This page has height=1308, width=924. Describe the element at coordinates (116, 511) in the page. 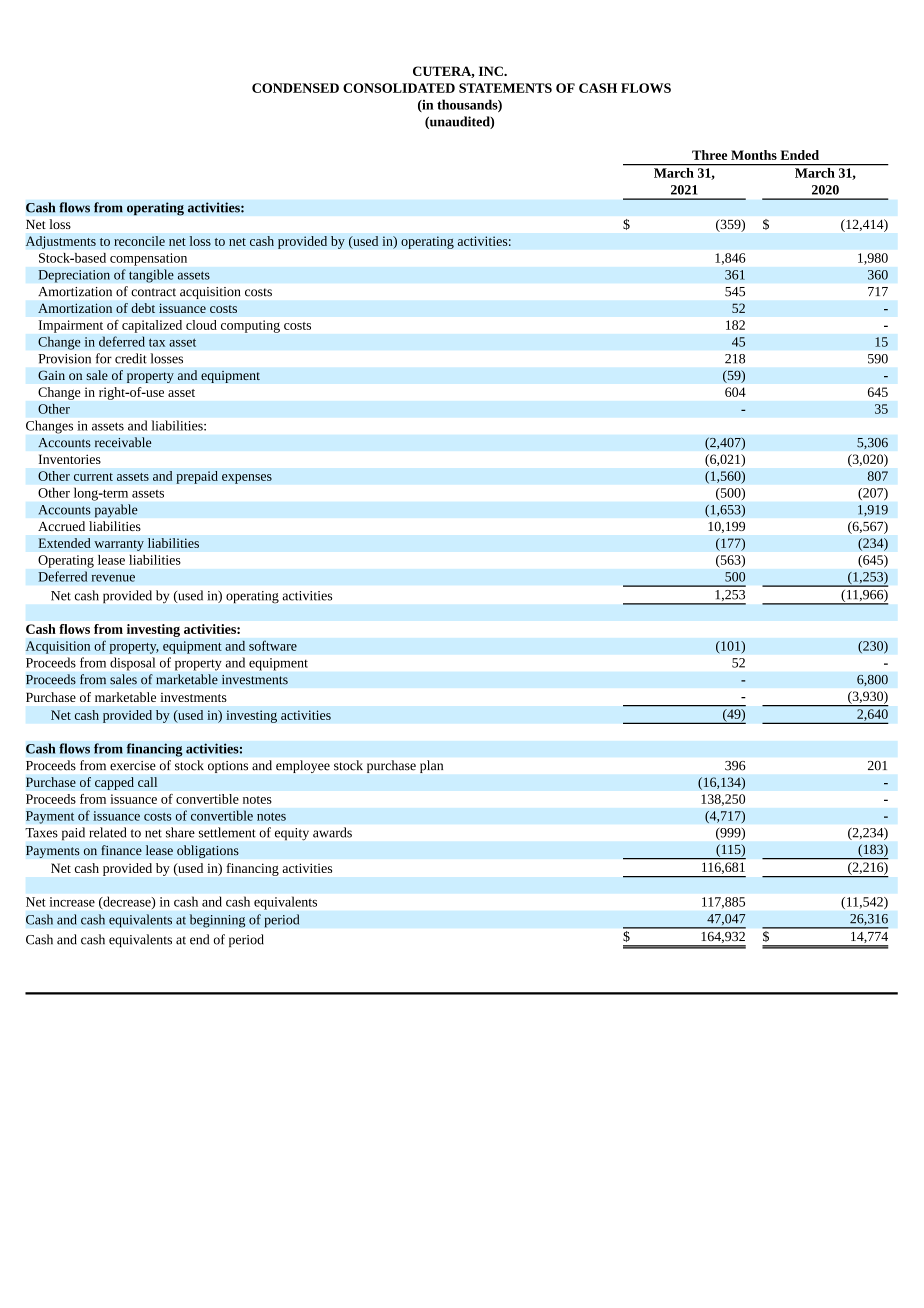

I see `payable` at that location.
